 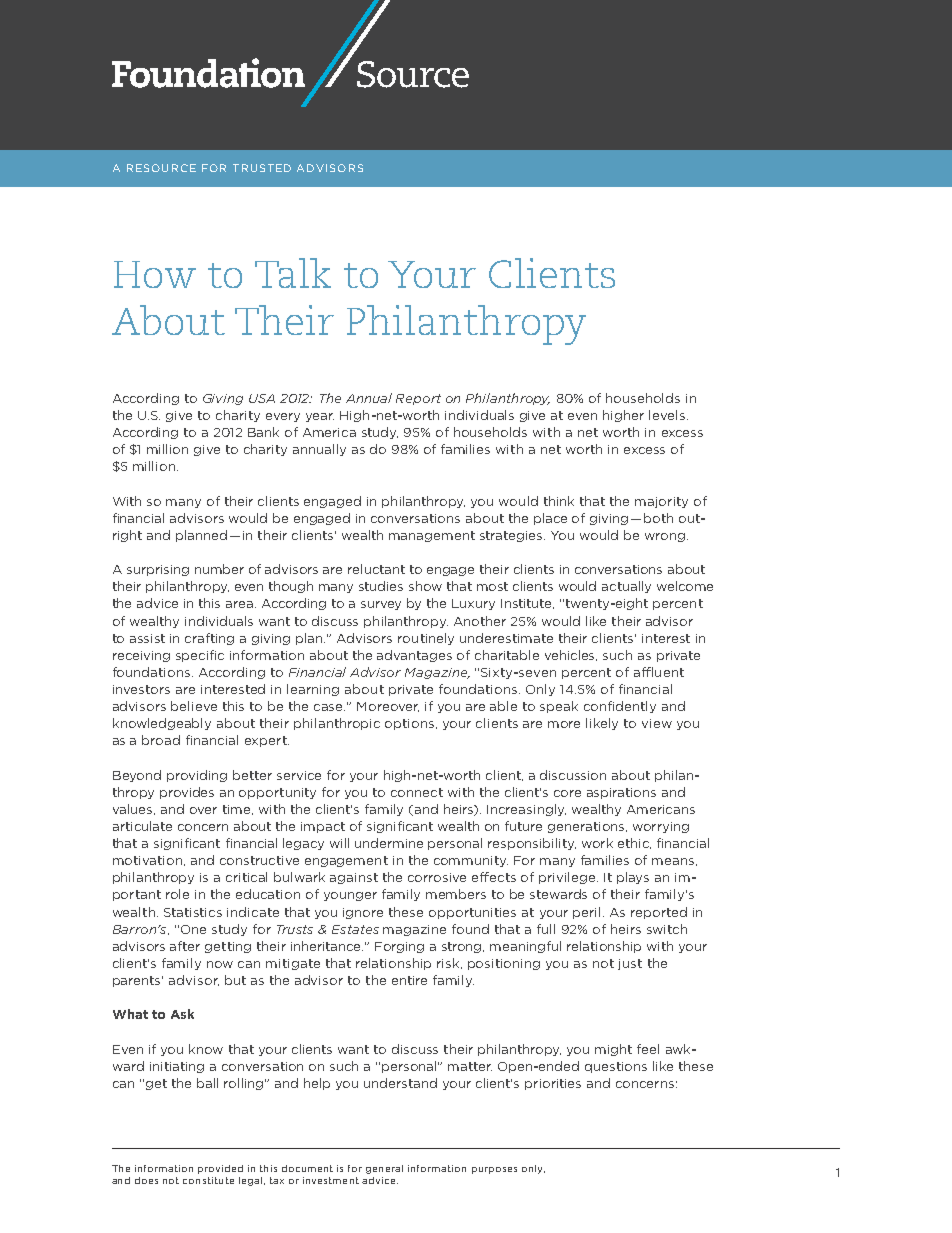 What do you see at coordinates (293, 273) in the image?
I see `Talk` at bounding box center [293, 273].
